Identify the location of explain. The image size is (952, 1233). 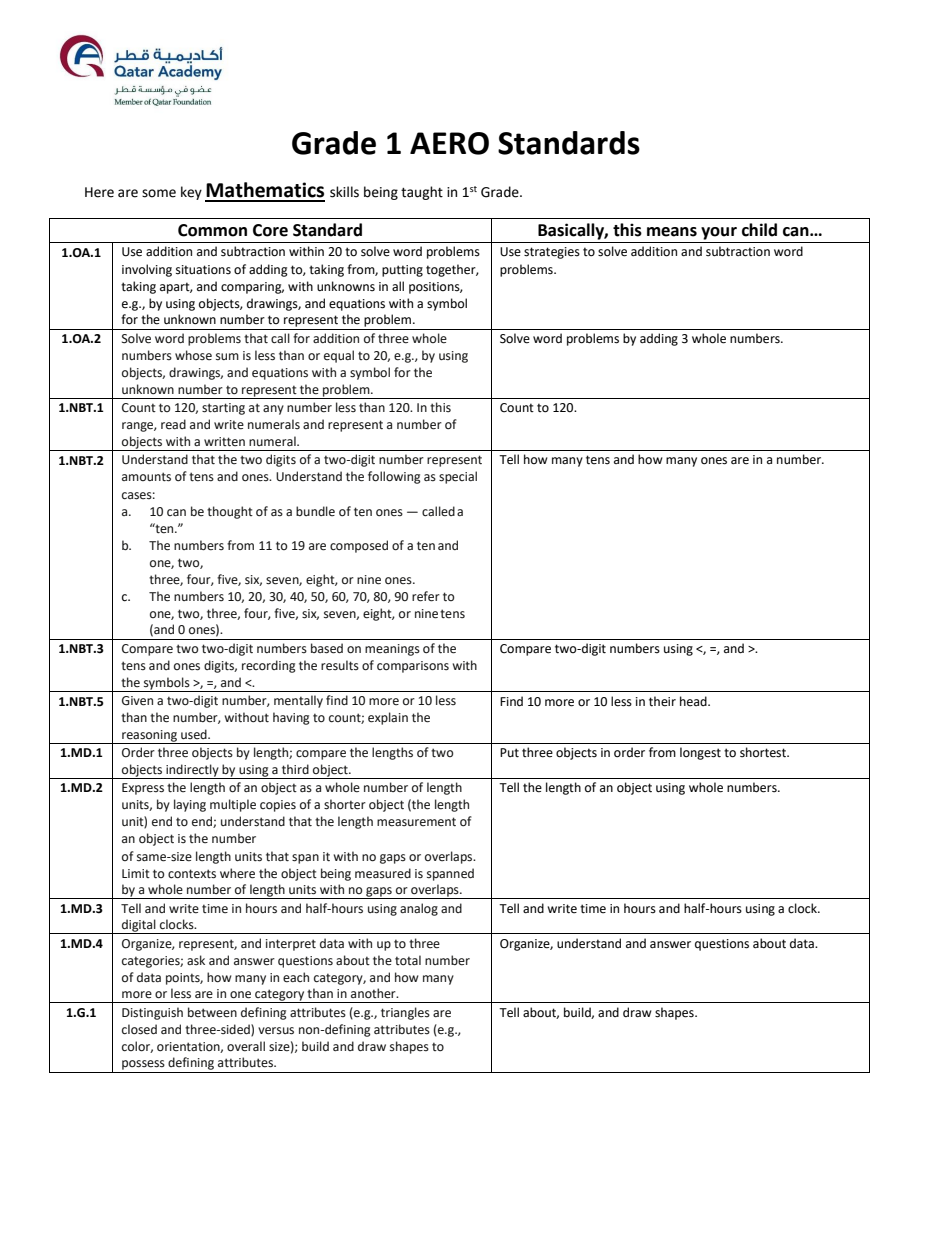
(388, 718).
